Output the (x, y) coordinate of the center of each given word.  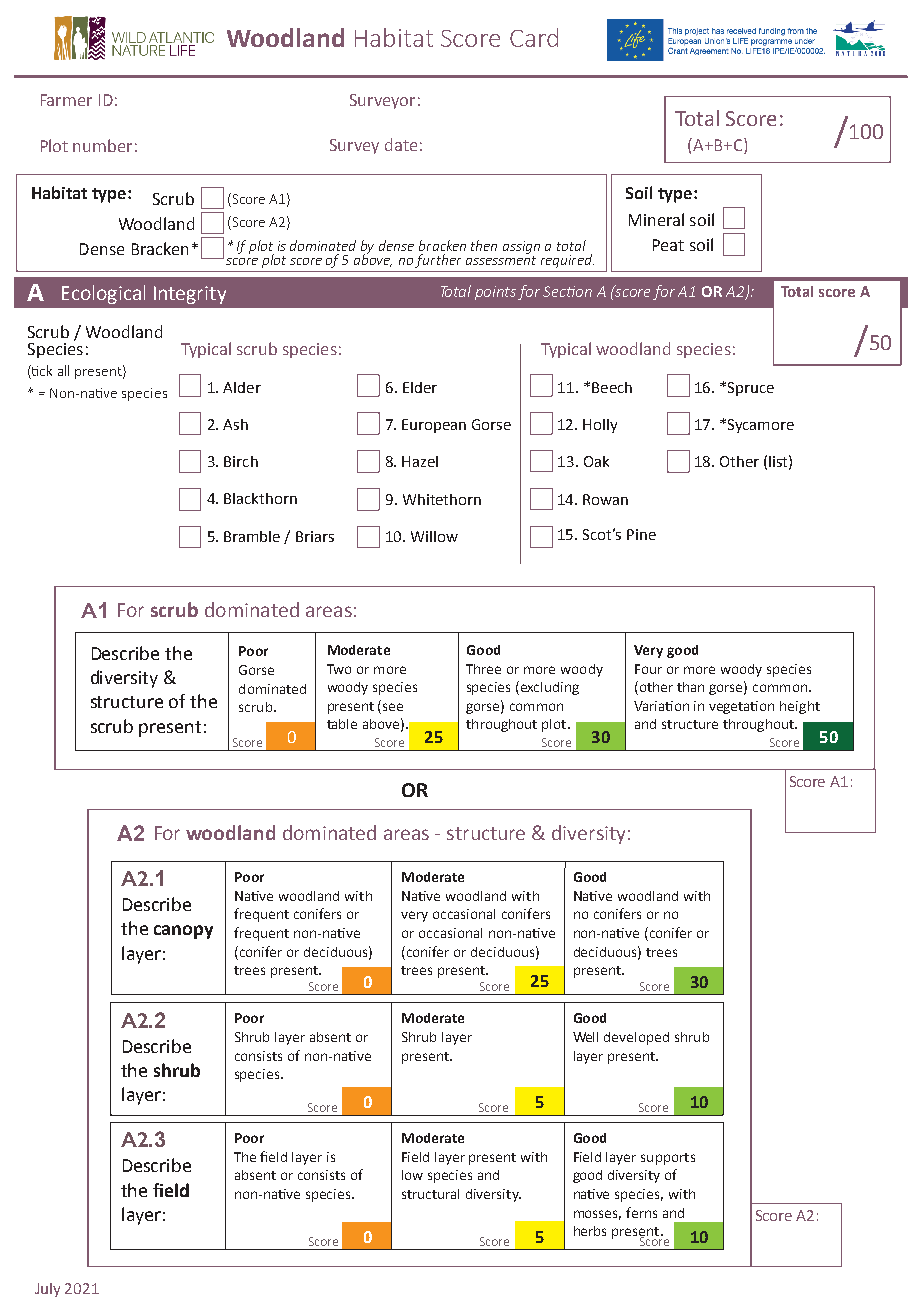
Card (534, 37)
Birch (241, 461)
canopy (183, 932)
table (342, 724)
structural (430, 1194)
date (401, 144)
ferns (641, 1212)
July (47, 1290)
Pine (641, 534)
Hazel (420, 461)
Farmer (66, 100)
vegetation (741, 707)
